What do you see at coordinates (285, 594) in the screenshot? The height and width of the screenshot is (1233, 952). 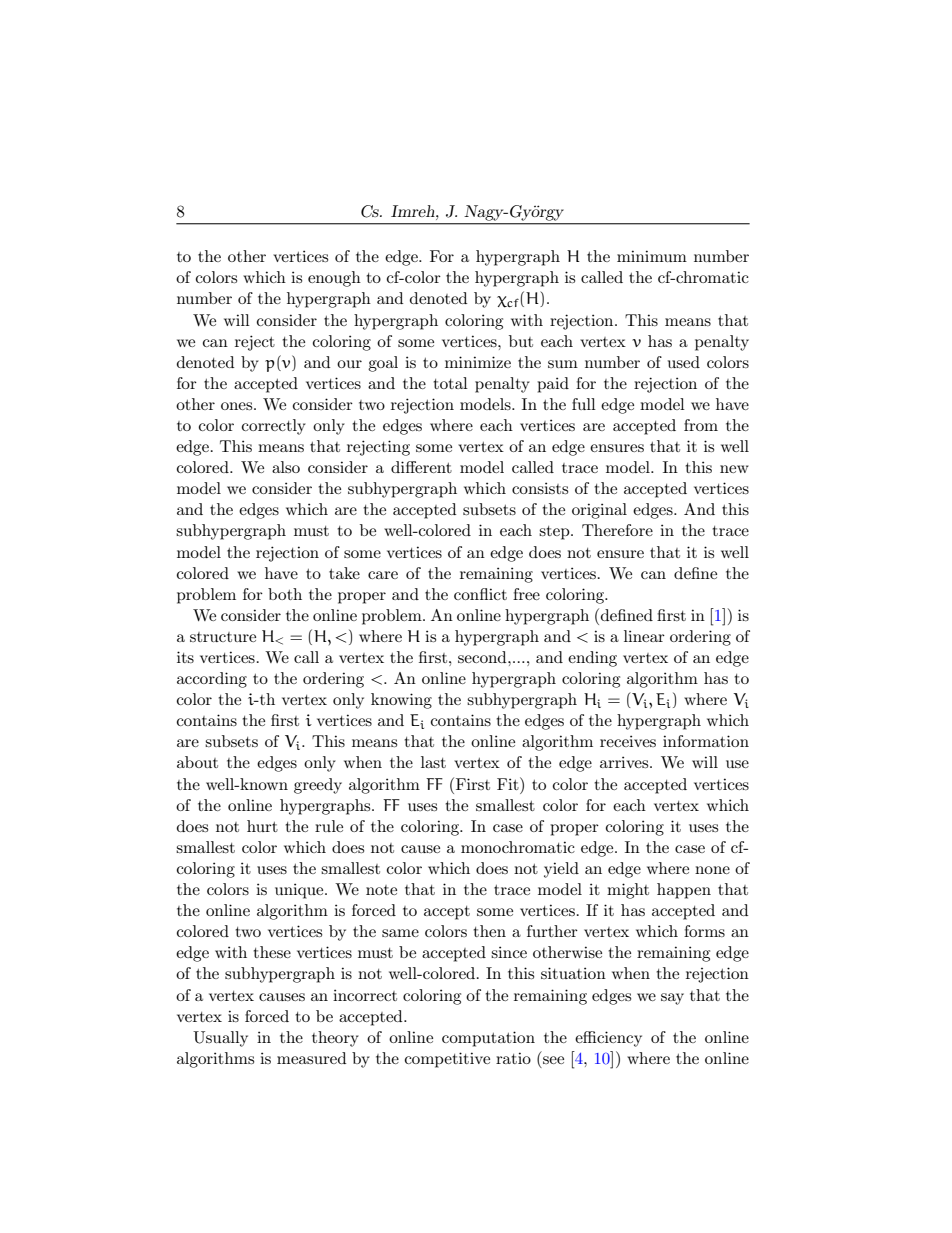 I see `both` at bounding box center [285, 594].
